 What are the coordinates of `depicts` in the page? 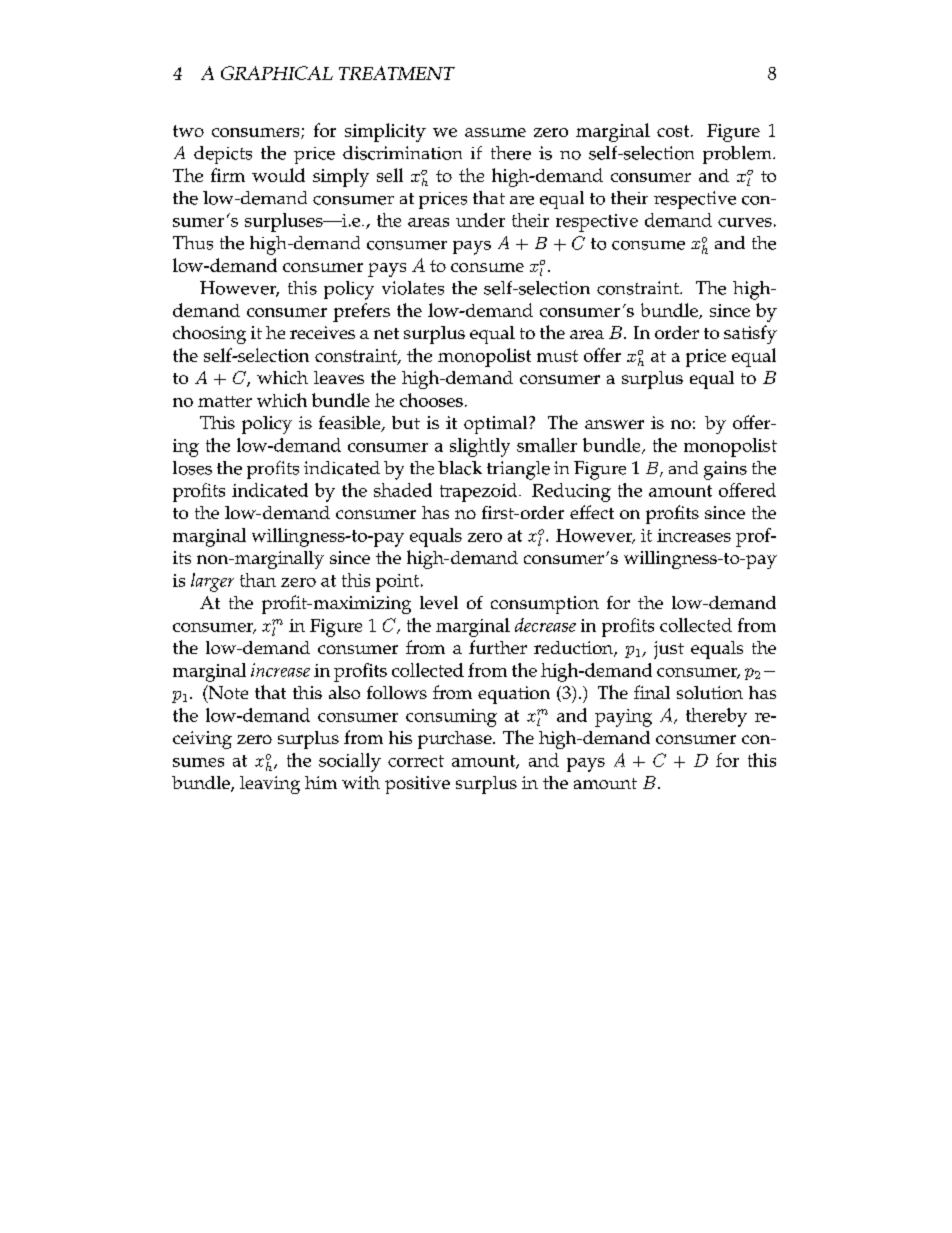 It's located at (223, 155).
